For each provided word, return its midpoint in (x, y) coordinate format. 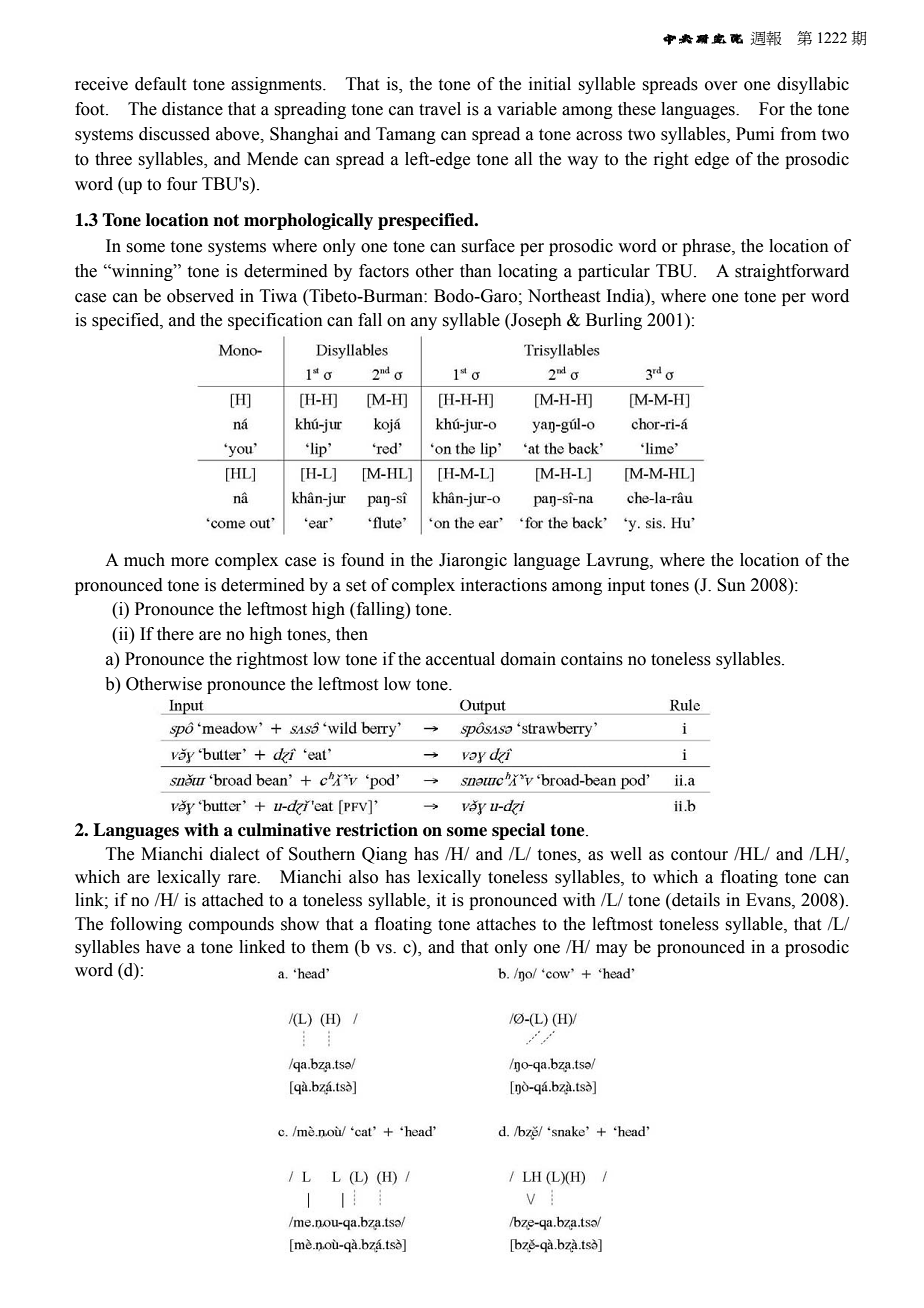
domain (528, 659)
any (424, 323)
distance (192, 109)
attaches (506, 924)
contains (592, 659)
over (721, 86)
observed (200, 296)
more (190, 562)
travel (440, 109)
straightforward (792, 272)
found (362, 560)
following (146, 925)
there (175, 634)
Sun (731, 585)
